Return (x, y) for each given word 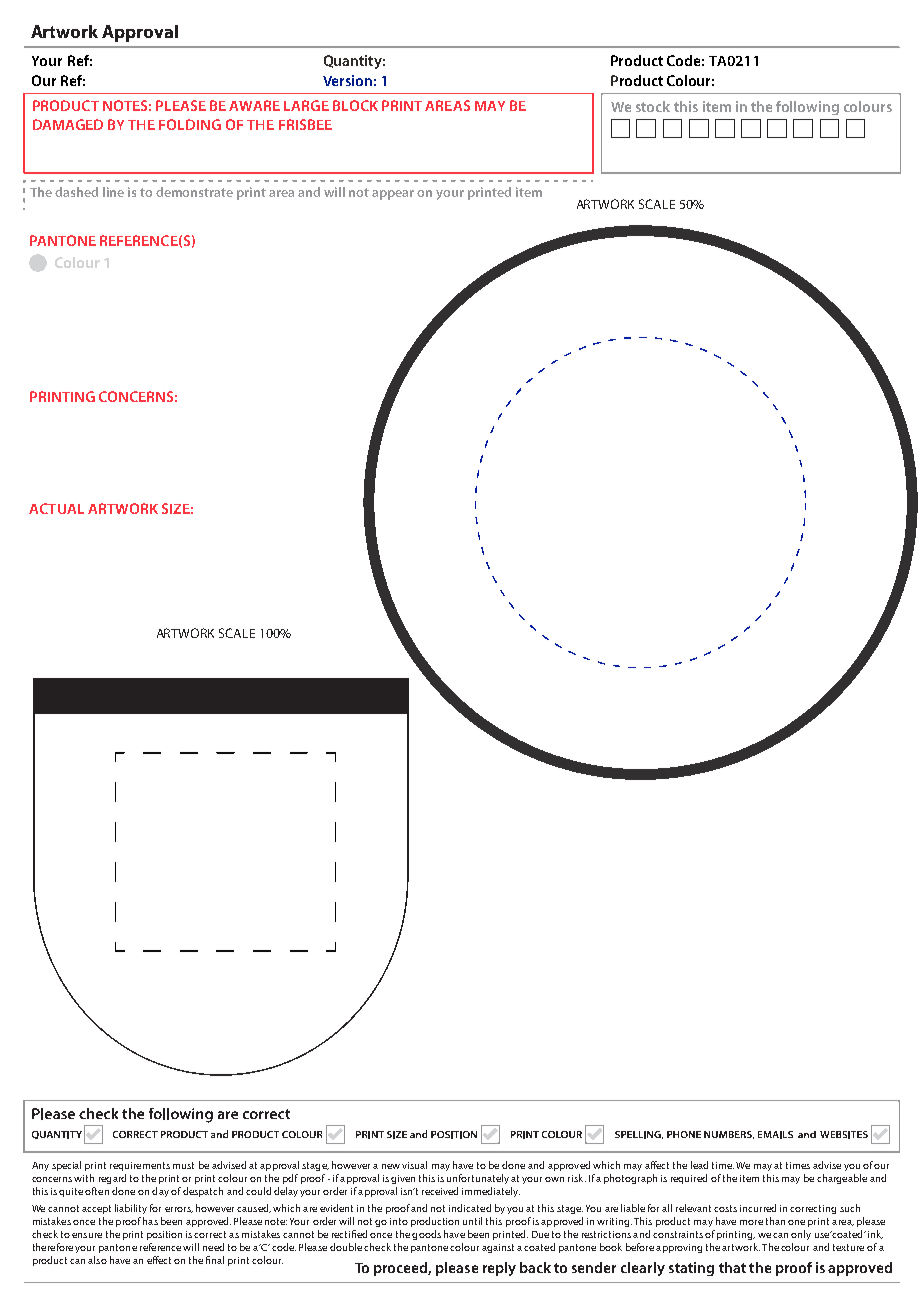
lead (699, 1165)
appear (393, 195)
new (391, 1166)
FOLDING (190, 124)
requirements (140, 1166)
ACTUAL (56, 508)
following (807, 108)
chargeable (842, 1179)
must (183, 1165)
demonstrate (194, 192)
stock (653, 106)
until (472, 1221)
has (150, 1221)
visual (414, 1165)
